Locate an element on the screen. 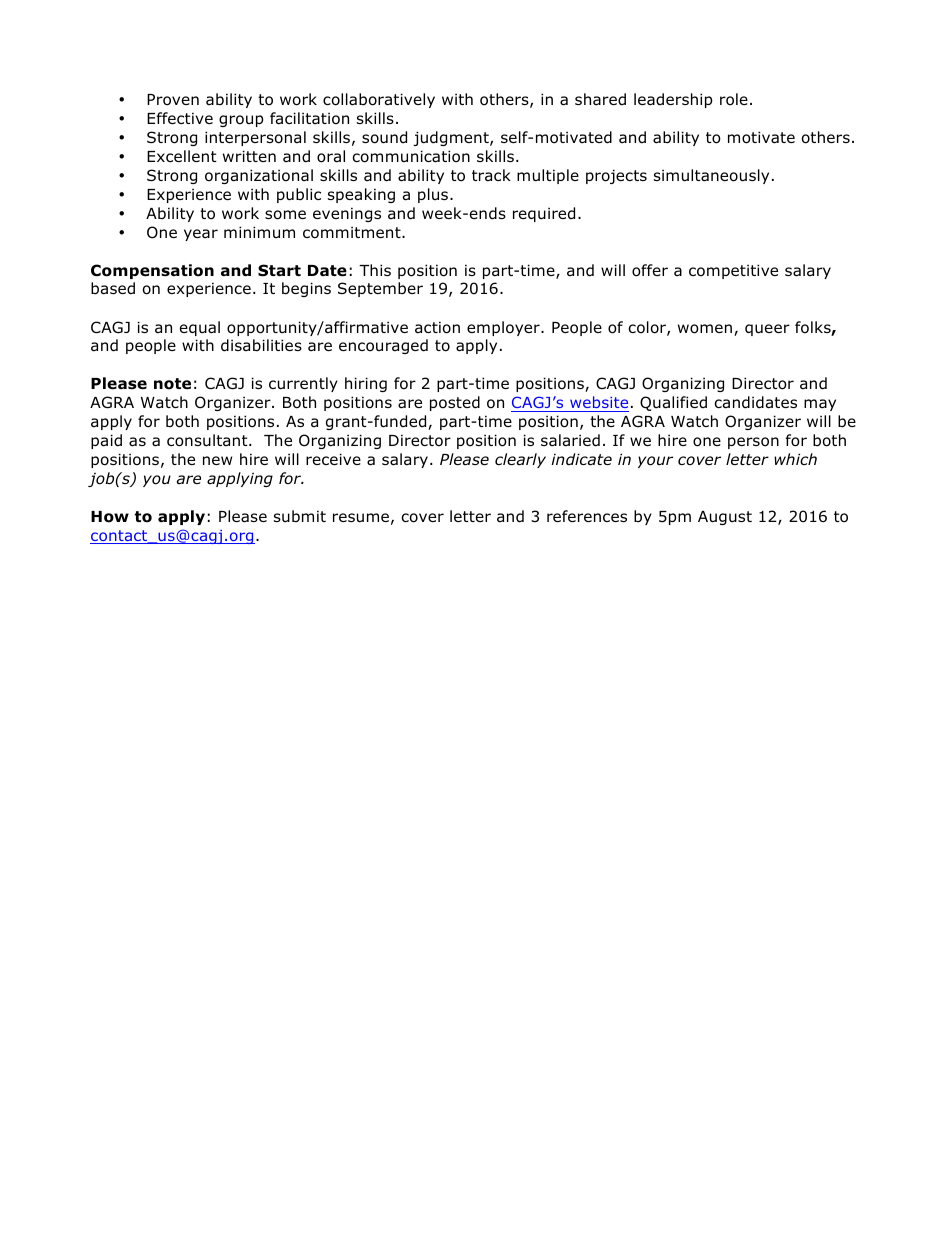 The height and width of the screenshot is (1233, 952). Qualified is located at coordinates (673, 403).
